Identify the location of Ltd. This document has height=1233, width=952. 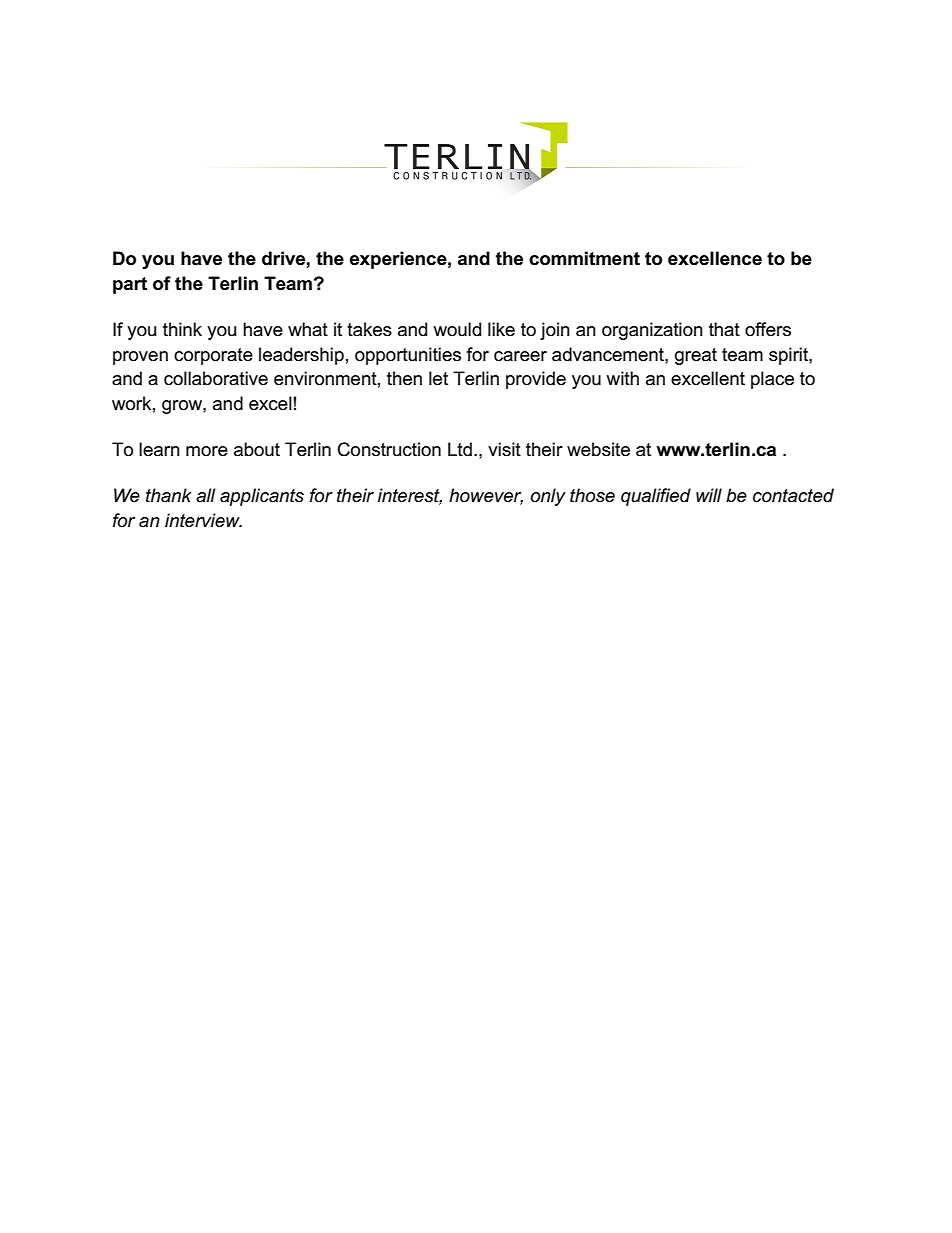
(460, 449).
